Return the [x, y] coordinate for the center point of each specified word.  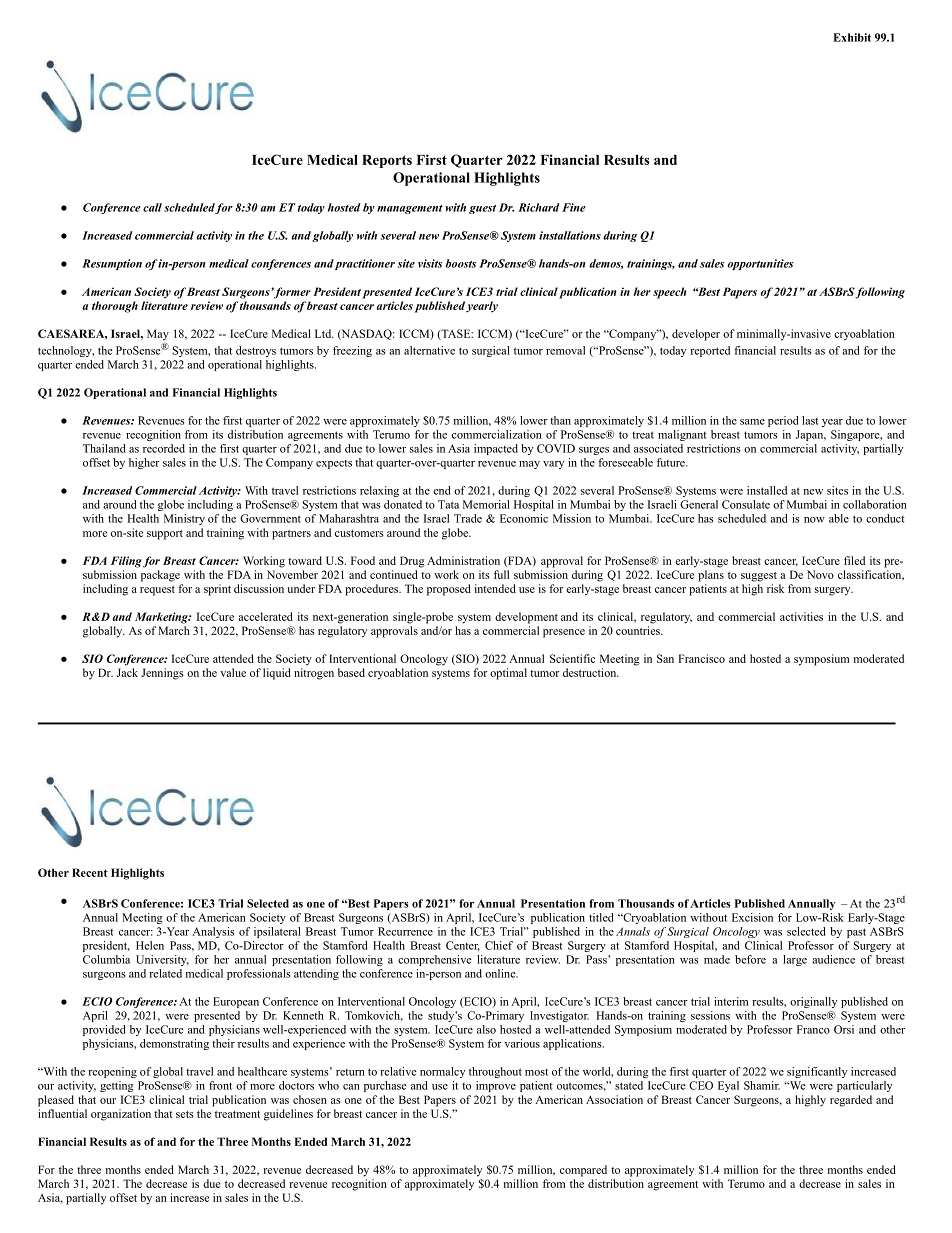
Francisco [701, 658]
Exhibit [852, 37]
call [152, 207]
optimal [508, 674]
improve [496, 1086]
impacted [496, 449]
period [783, 421]
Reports [387, 161]
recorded [164, 448]
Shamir [762, 1085]
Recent [90, 872]
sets [185, 1114]
